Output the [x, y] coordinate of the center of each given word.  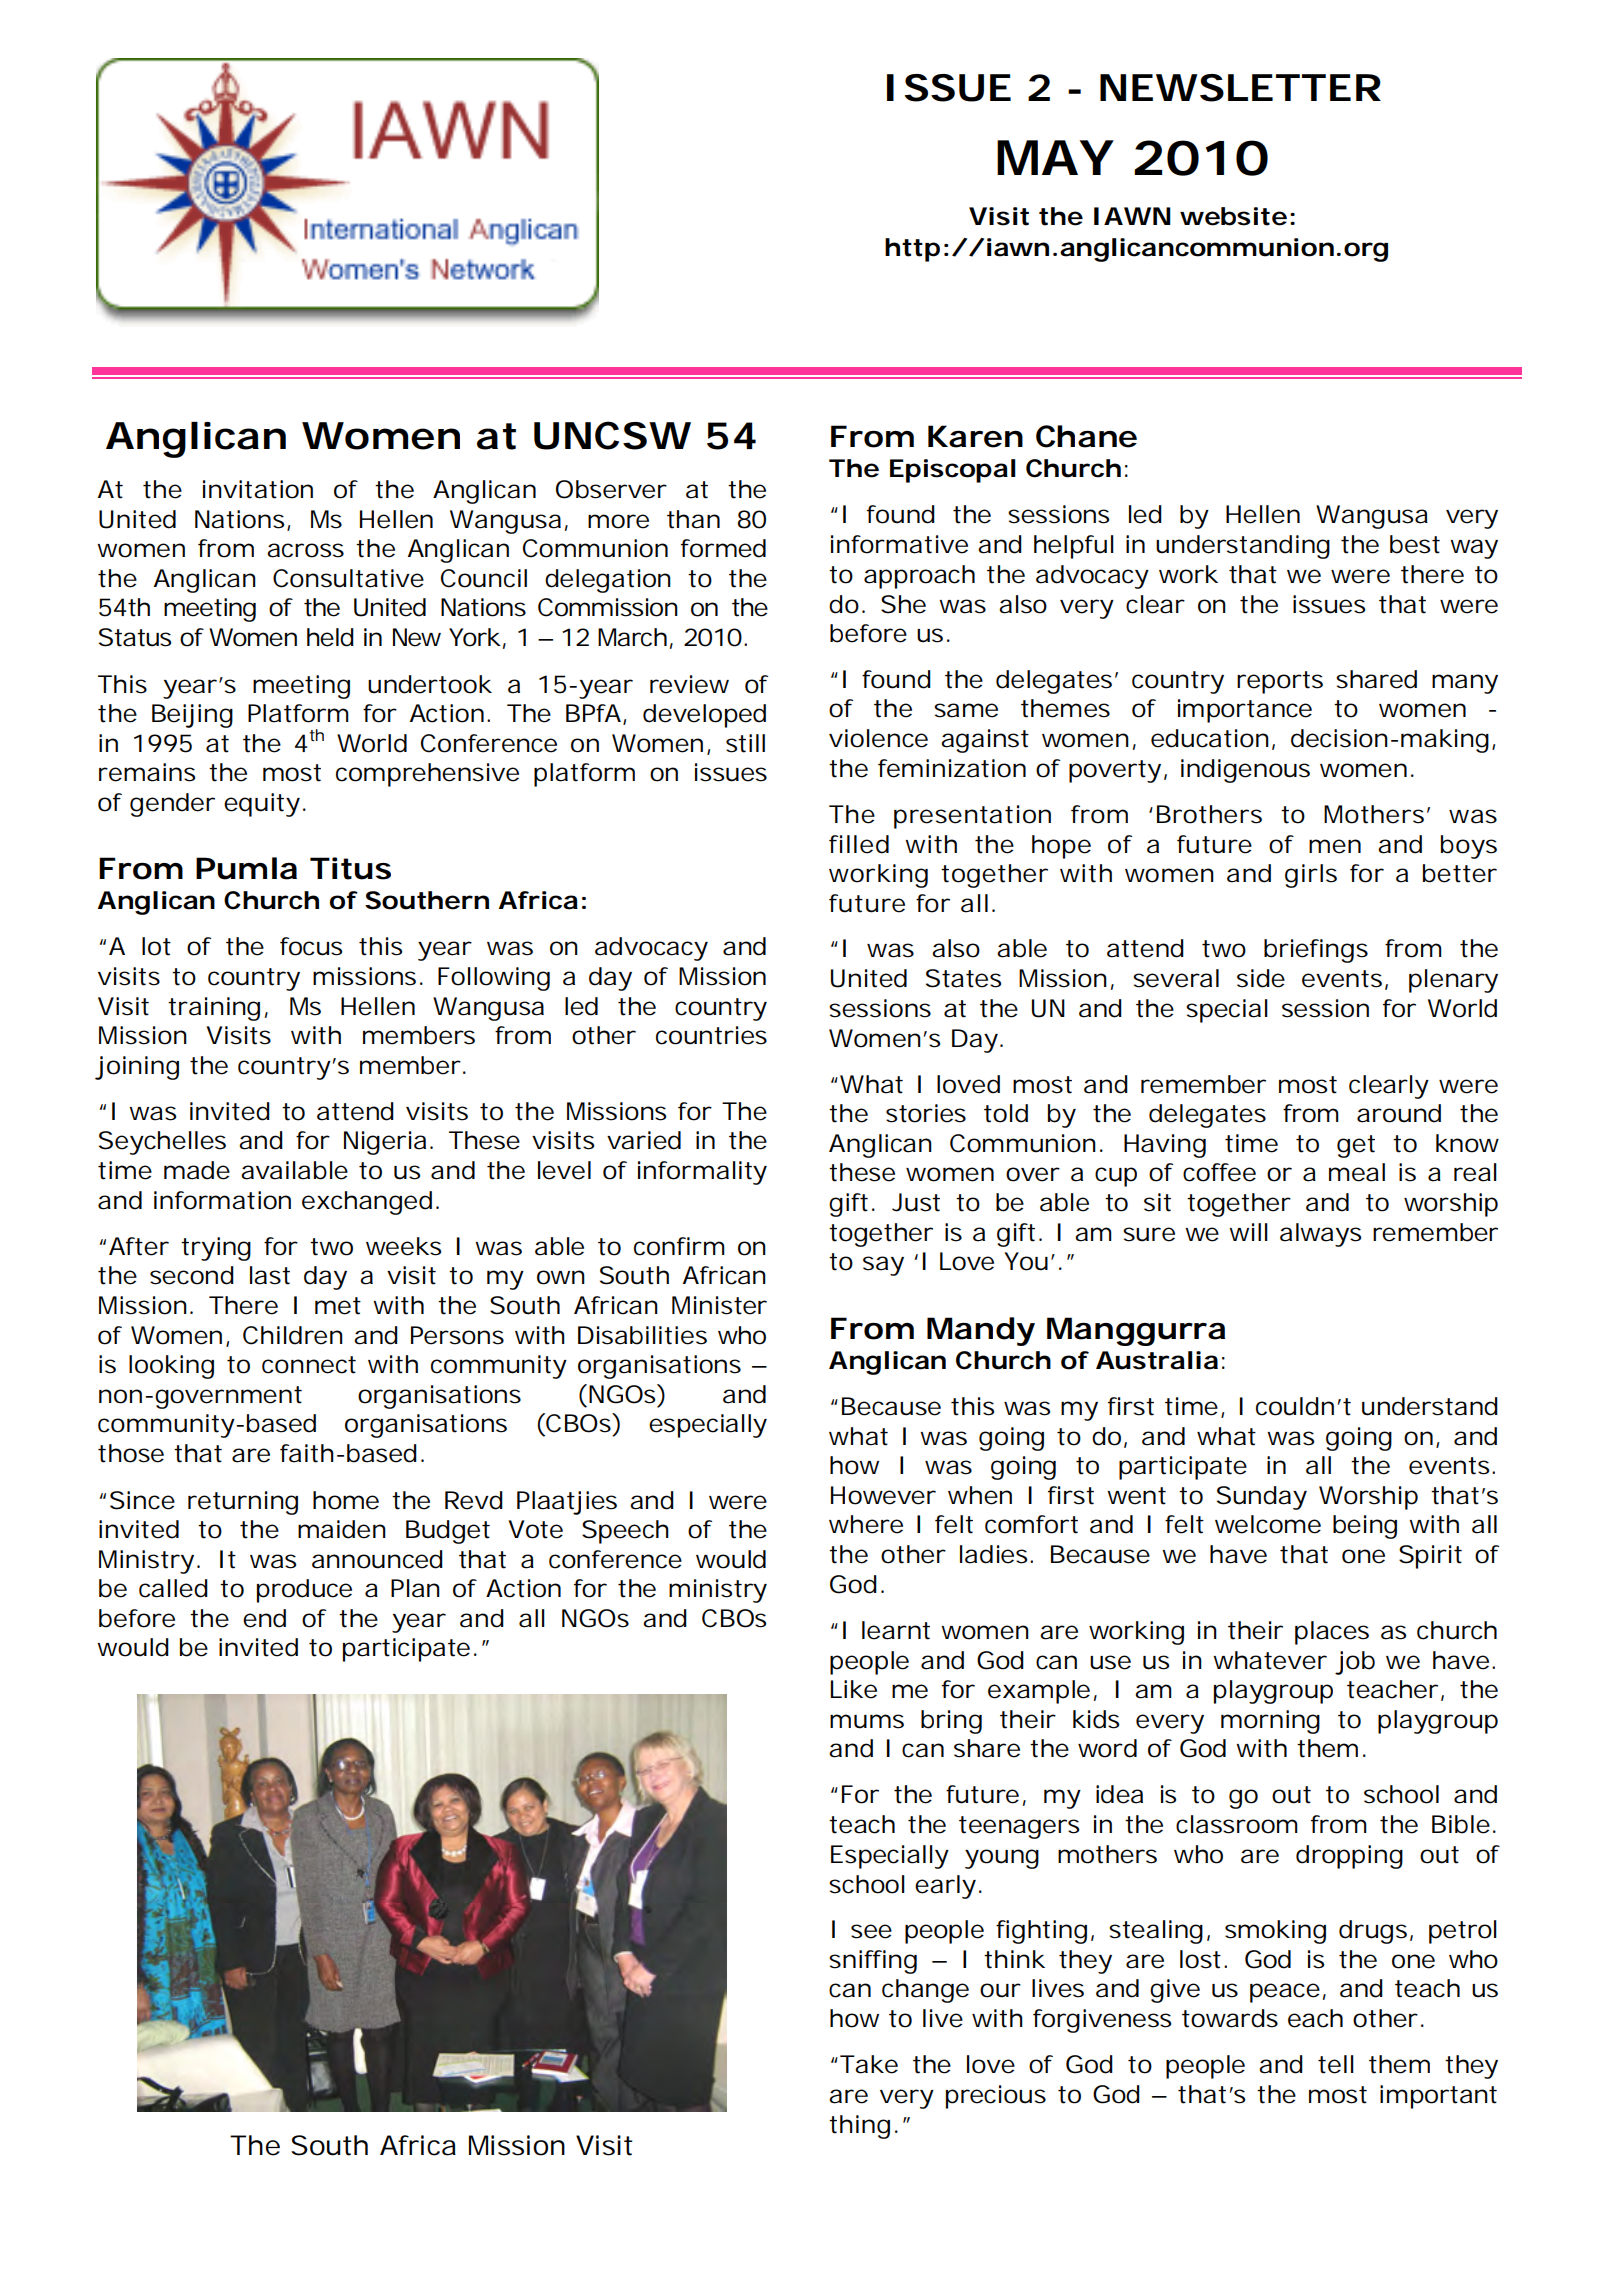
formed [723, 548]
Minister [719, 1305]
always [1320, 1235]
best [1415, 544]
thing [859, 2127]
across [305, 550]
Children [293, 1335]
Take [869, 2064]
